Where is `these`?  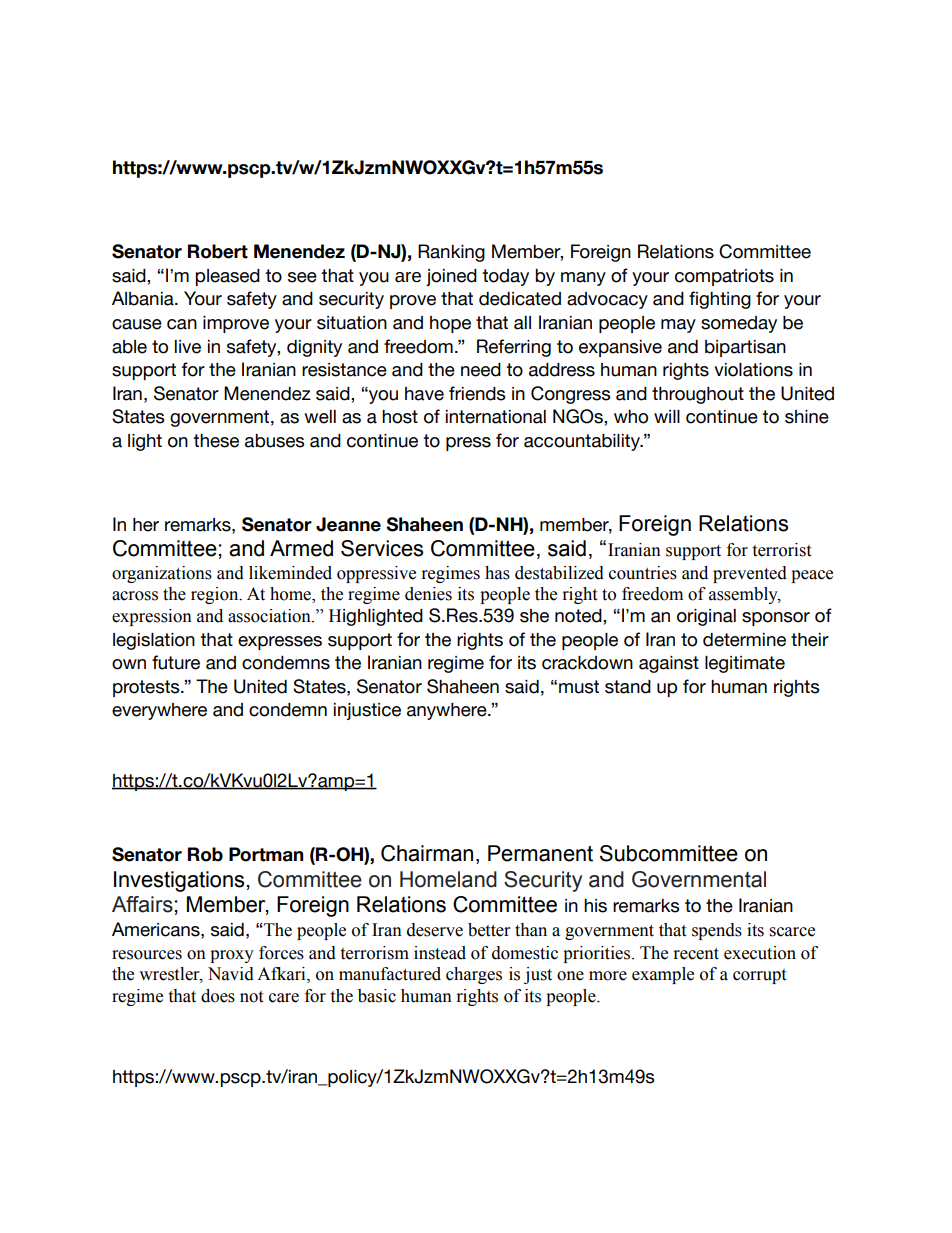
these is located at coordinates (216, 441).
